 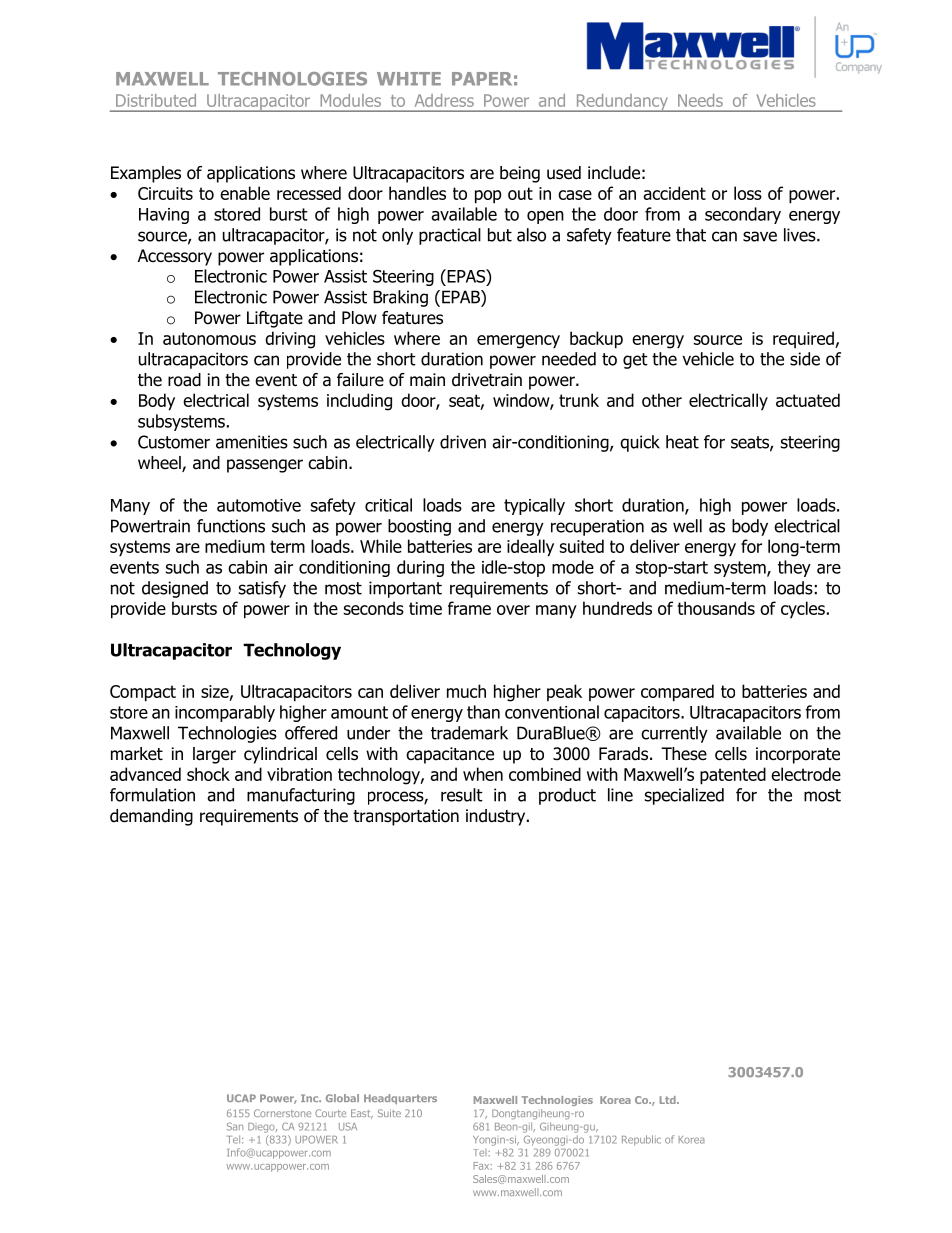 I want to click on Distributed, so click(x=156, y=100).
